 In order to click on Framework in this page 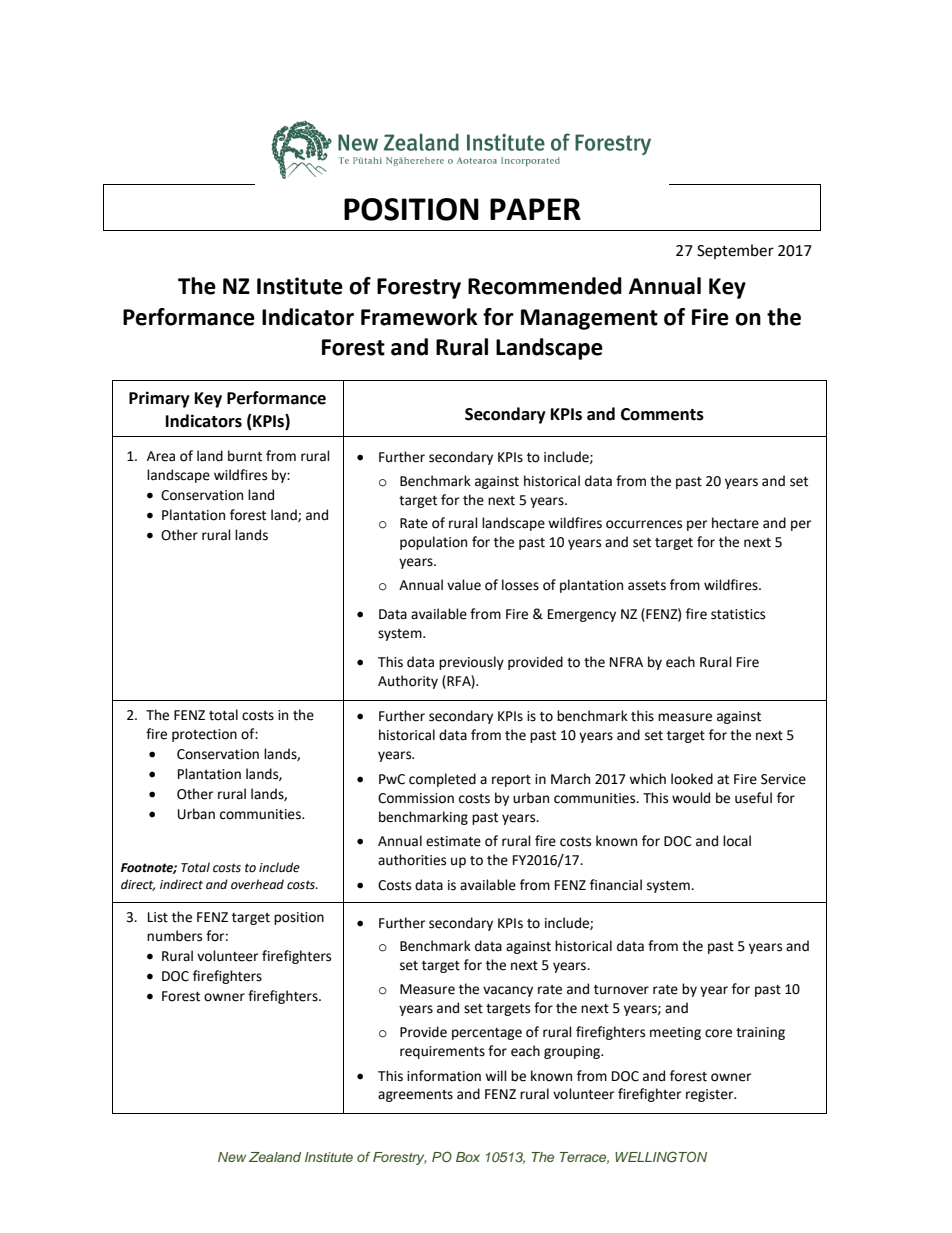, I will do `click(419, 317)`.
